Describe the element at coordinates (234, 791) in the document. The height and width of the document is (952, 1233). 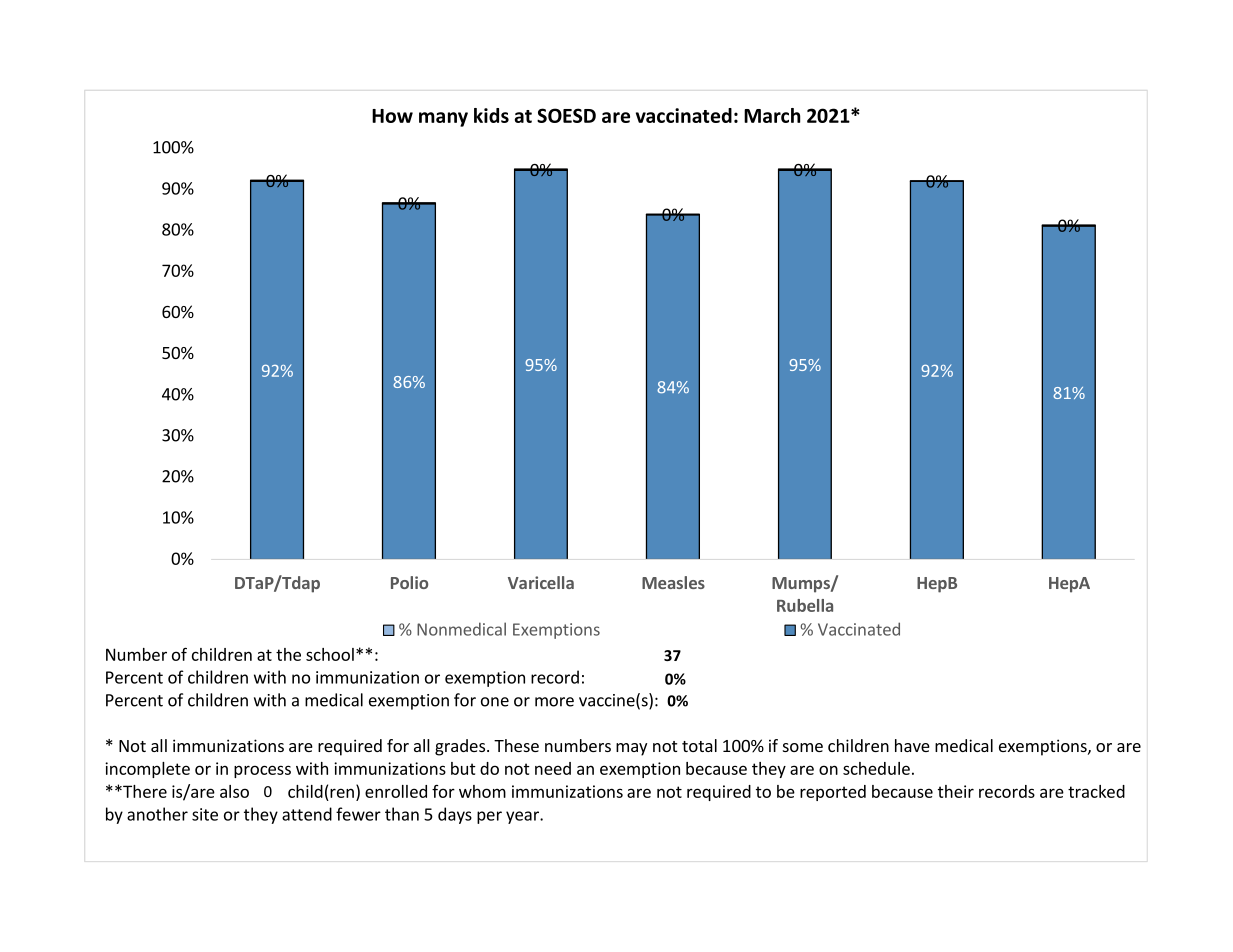
I see `also` at that location.
